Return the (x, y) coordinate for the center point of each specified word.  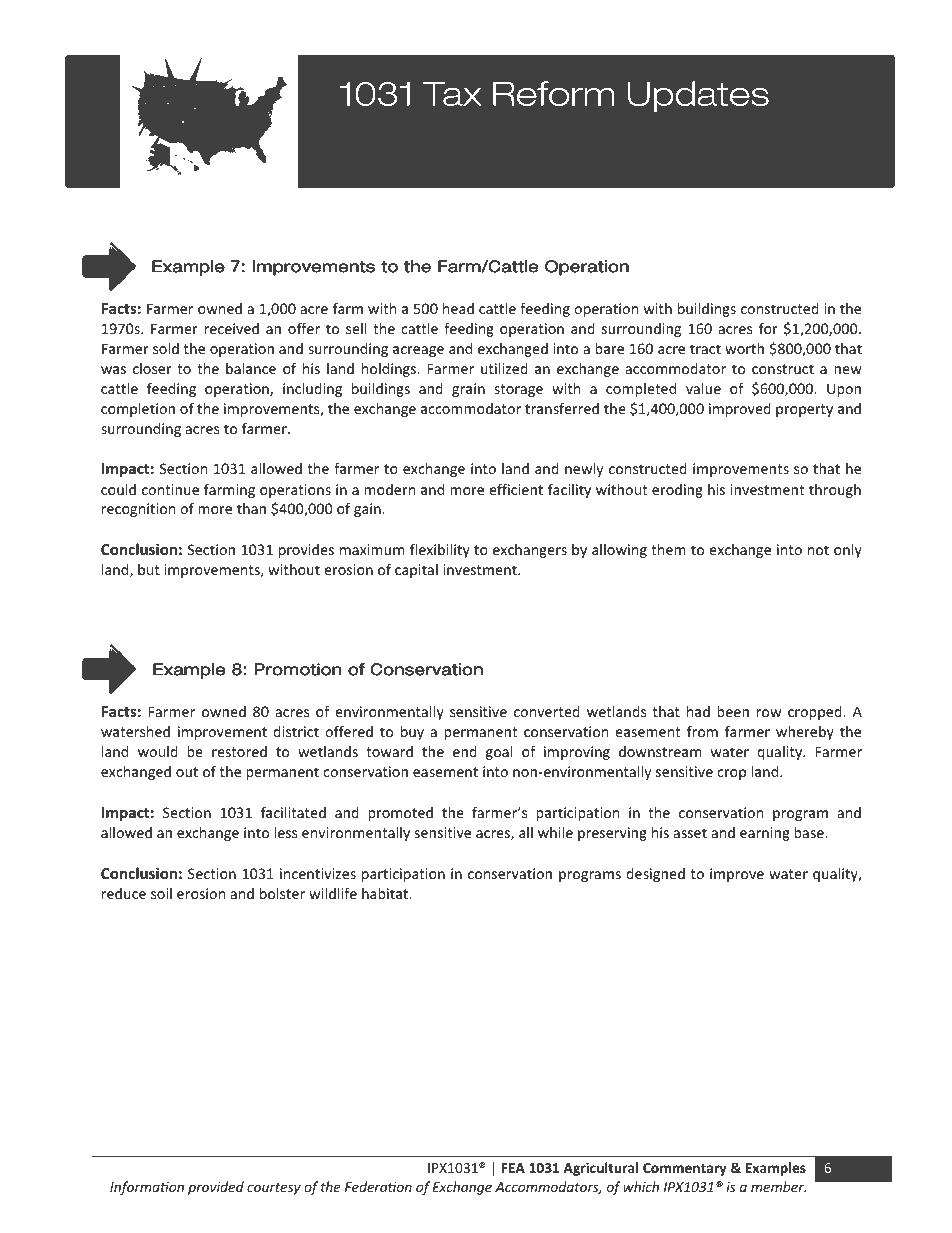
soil (161, 893)
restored (239, 751)
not (818, 550)
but (149, 569)
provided (216, 1188)
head (458, 308)
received (231, 328)
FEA (513, 1168)
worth (744, 348)
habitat (386, 893)
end (465, 751)
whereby (805, 733)
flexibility (440, 551)
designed (655, 875)
